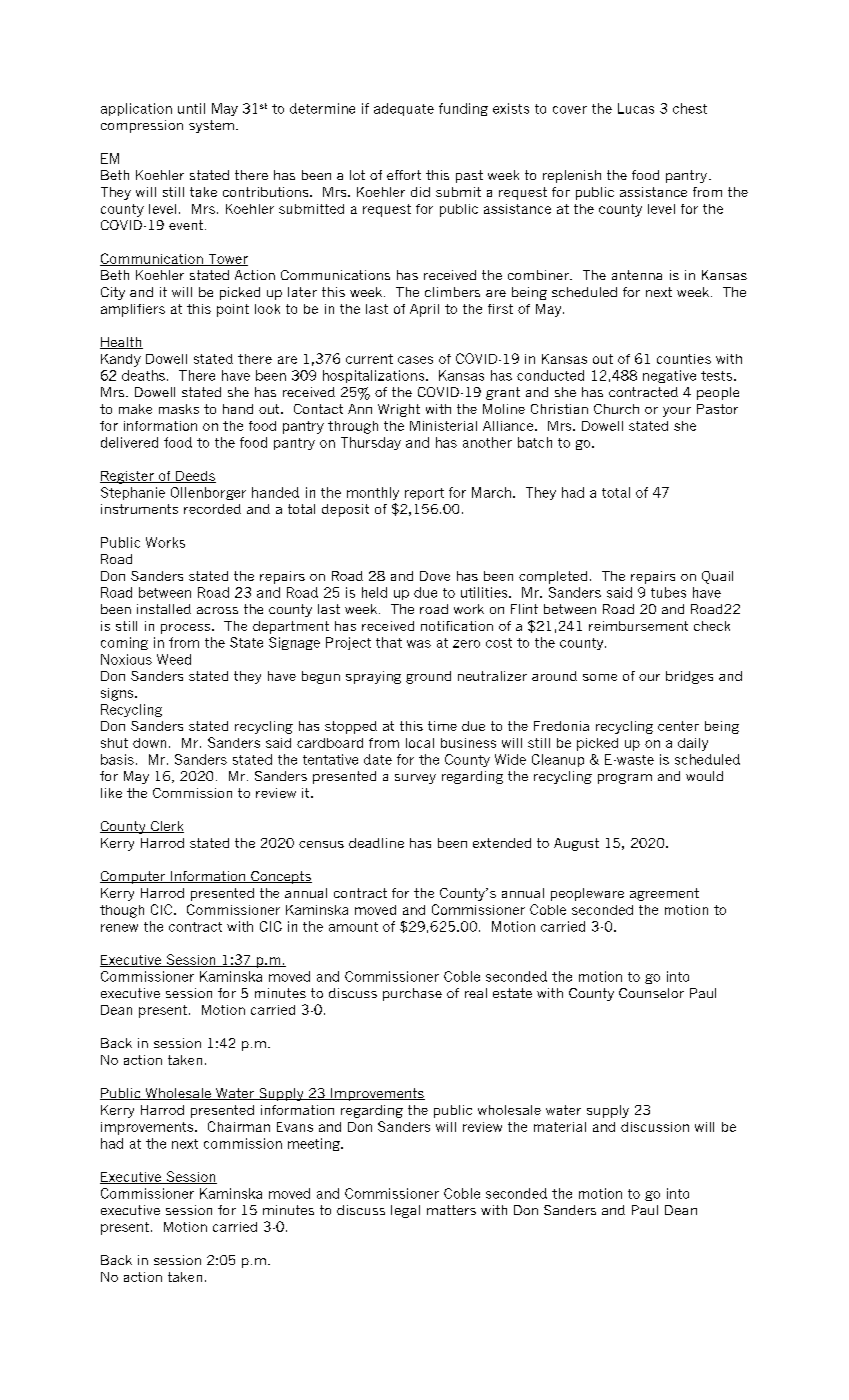 This screenshot has width=849, height=1400. I want to click on ground, so click(428, 677).
